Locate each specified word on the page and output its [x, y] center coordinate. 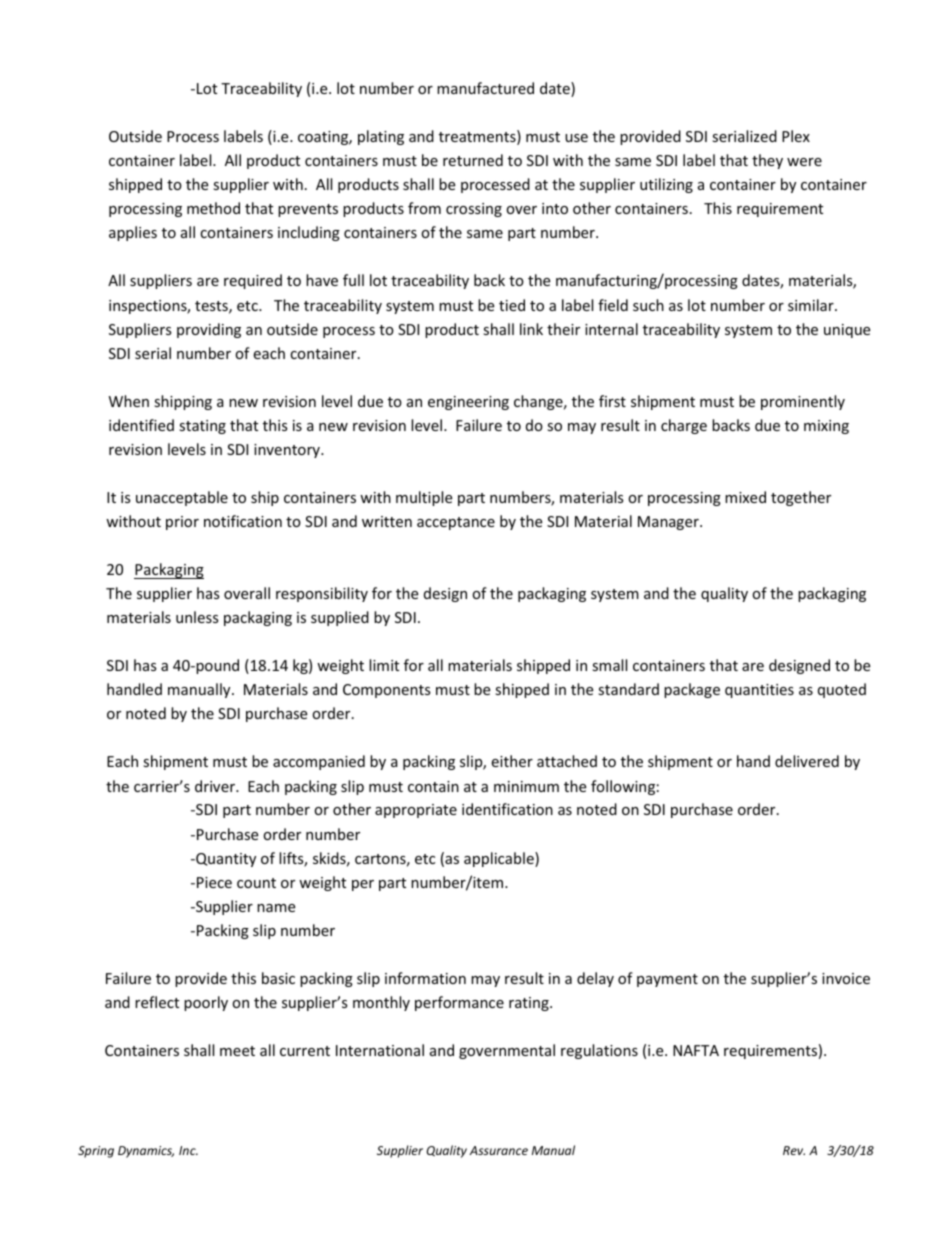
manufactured [485, 88]
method [213, 208]
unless [197, 617]
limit [384, 665]
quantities [759, 691]
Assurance [499, 1150]
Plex [796, 136]
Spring [96, 1152]
